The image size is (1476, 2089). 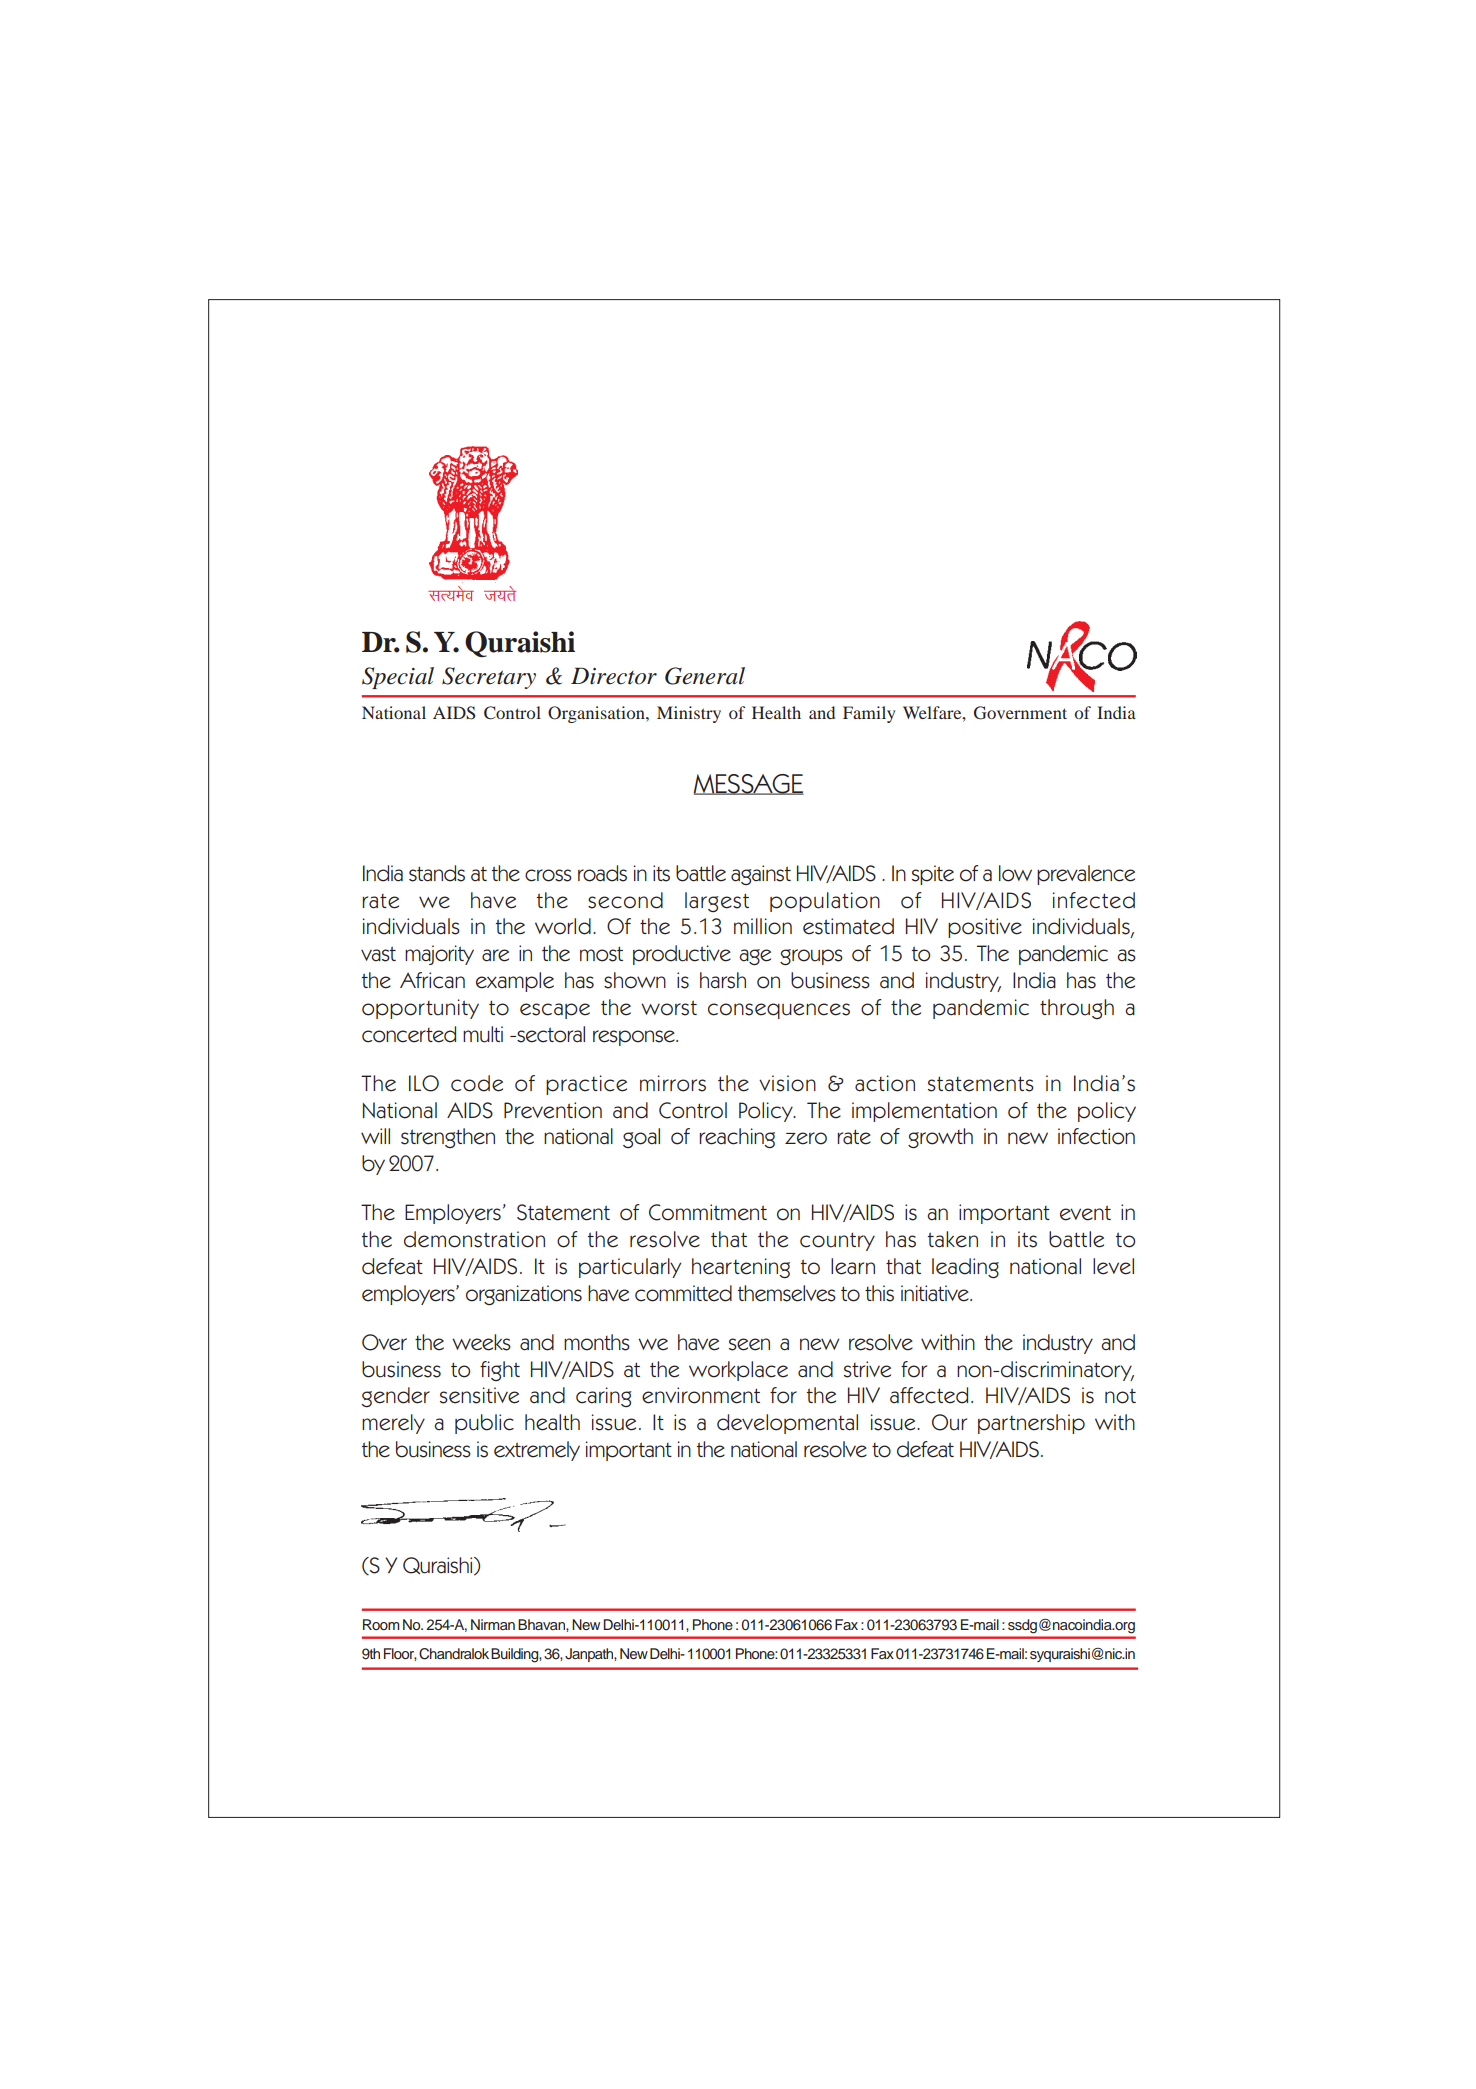 I want to click on Floor, so click(x=400, y=1654).
